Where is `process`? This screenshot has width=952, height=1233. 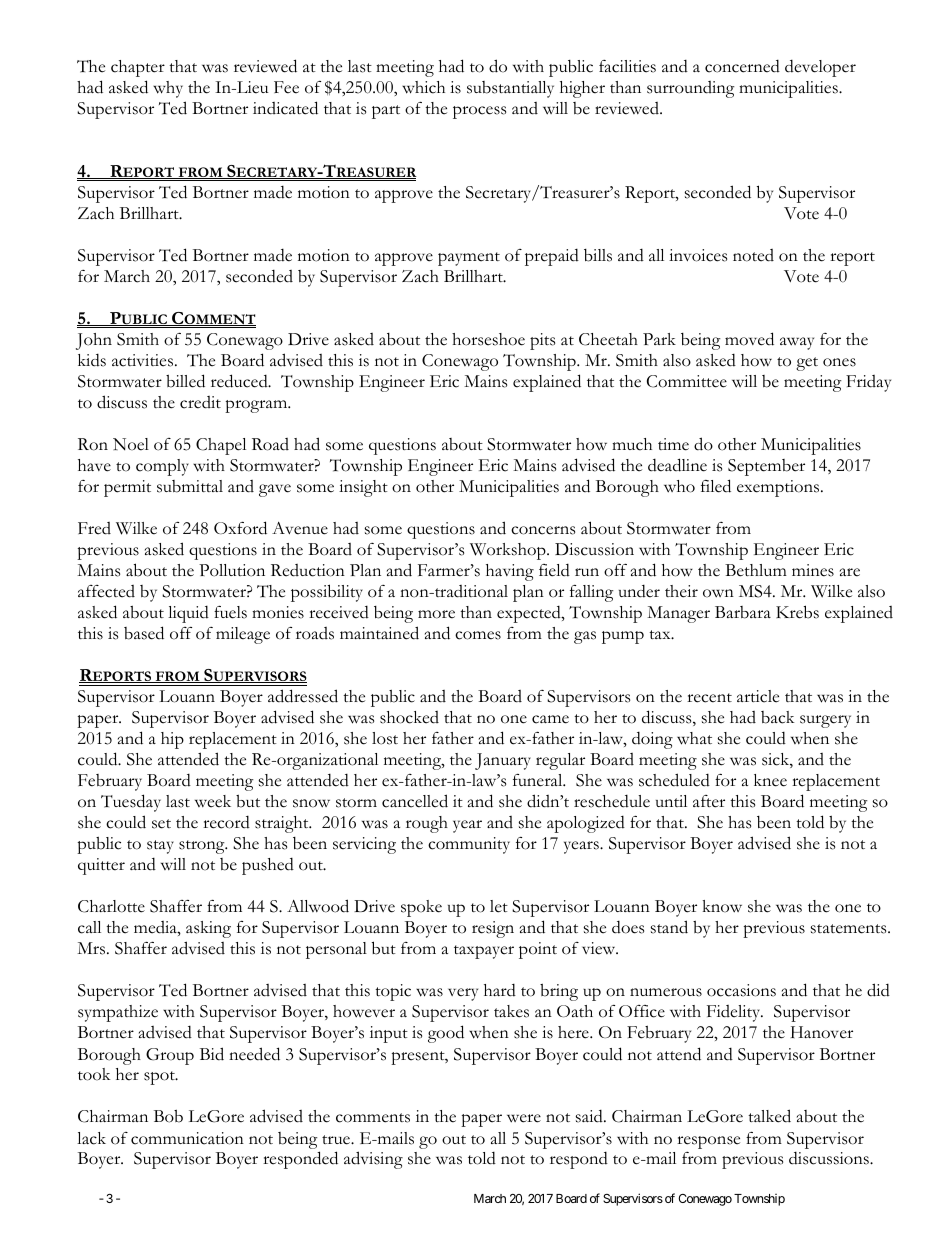 process is located at coordinates (479, 112).
